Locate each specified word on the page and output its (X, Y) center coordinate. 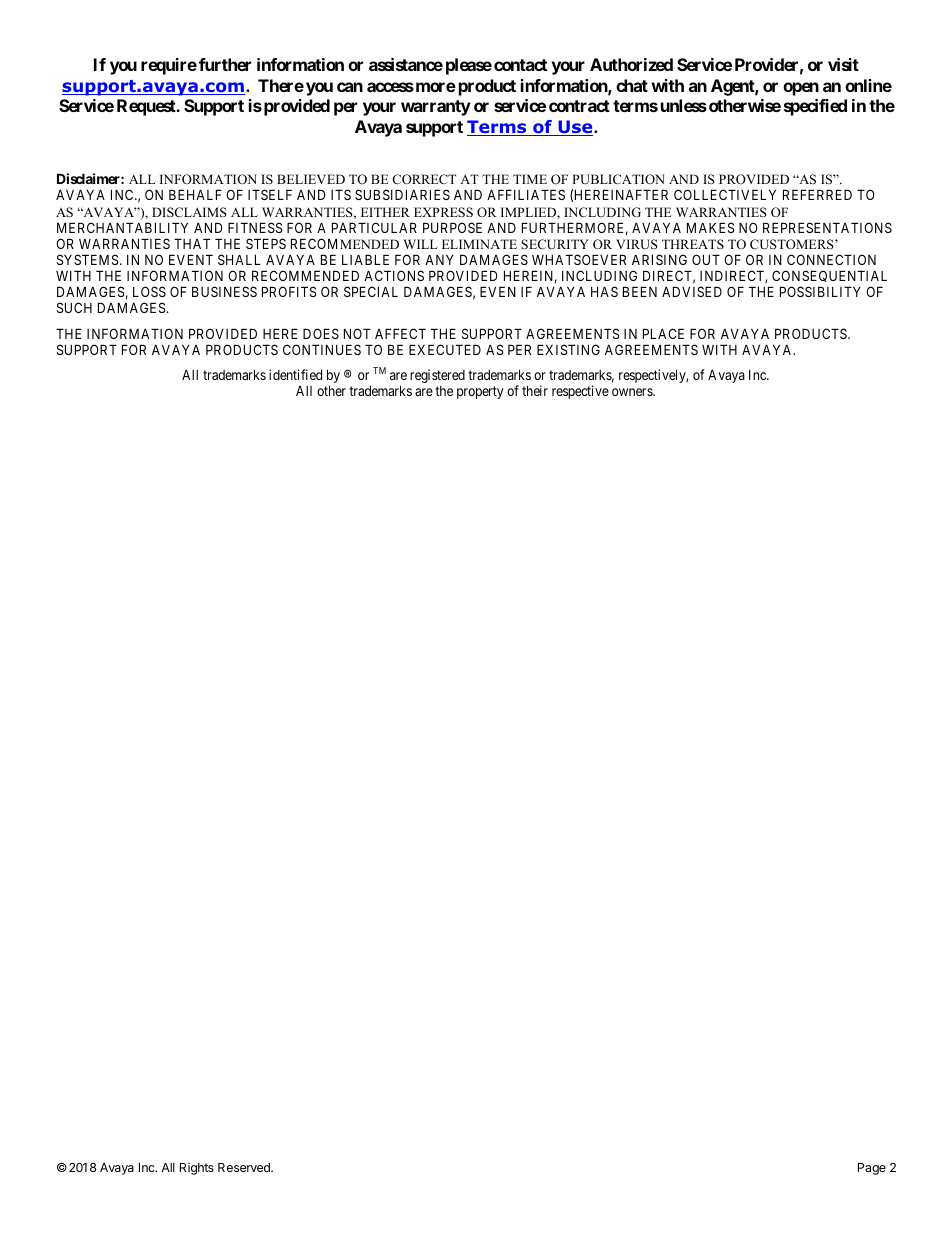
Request (147, 107)
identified (295, 374)
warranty (436, 108)
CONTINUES (322, 349)
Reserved (245, 1167)
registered (437, 376)
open (801, 89)
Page (872, 1169)
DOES (321, 333)
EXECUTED (445, 349)
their (535, 390)
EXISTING (568, 349)
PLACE (663, 333)
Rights (197, 1169)
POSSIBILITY (820, 291)
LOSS (149, 291)
